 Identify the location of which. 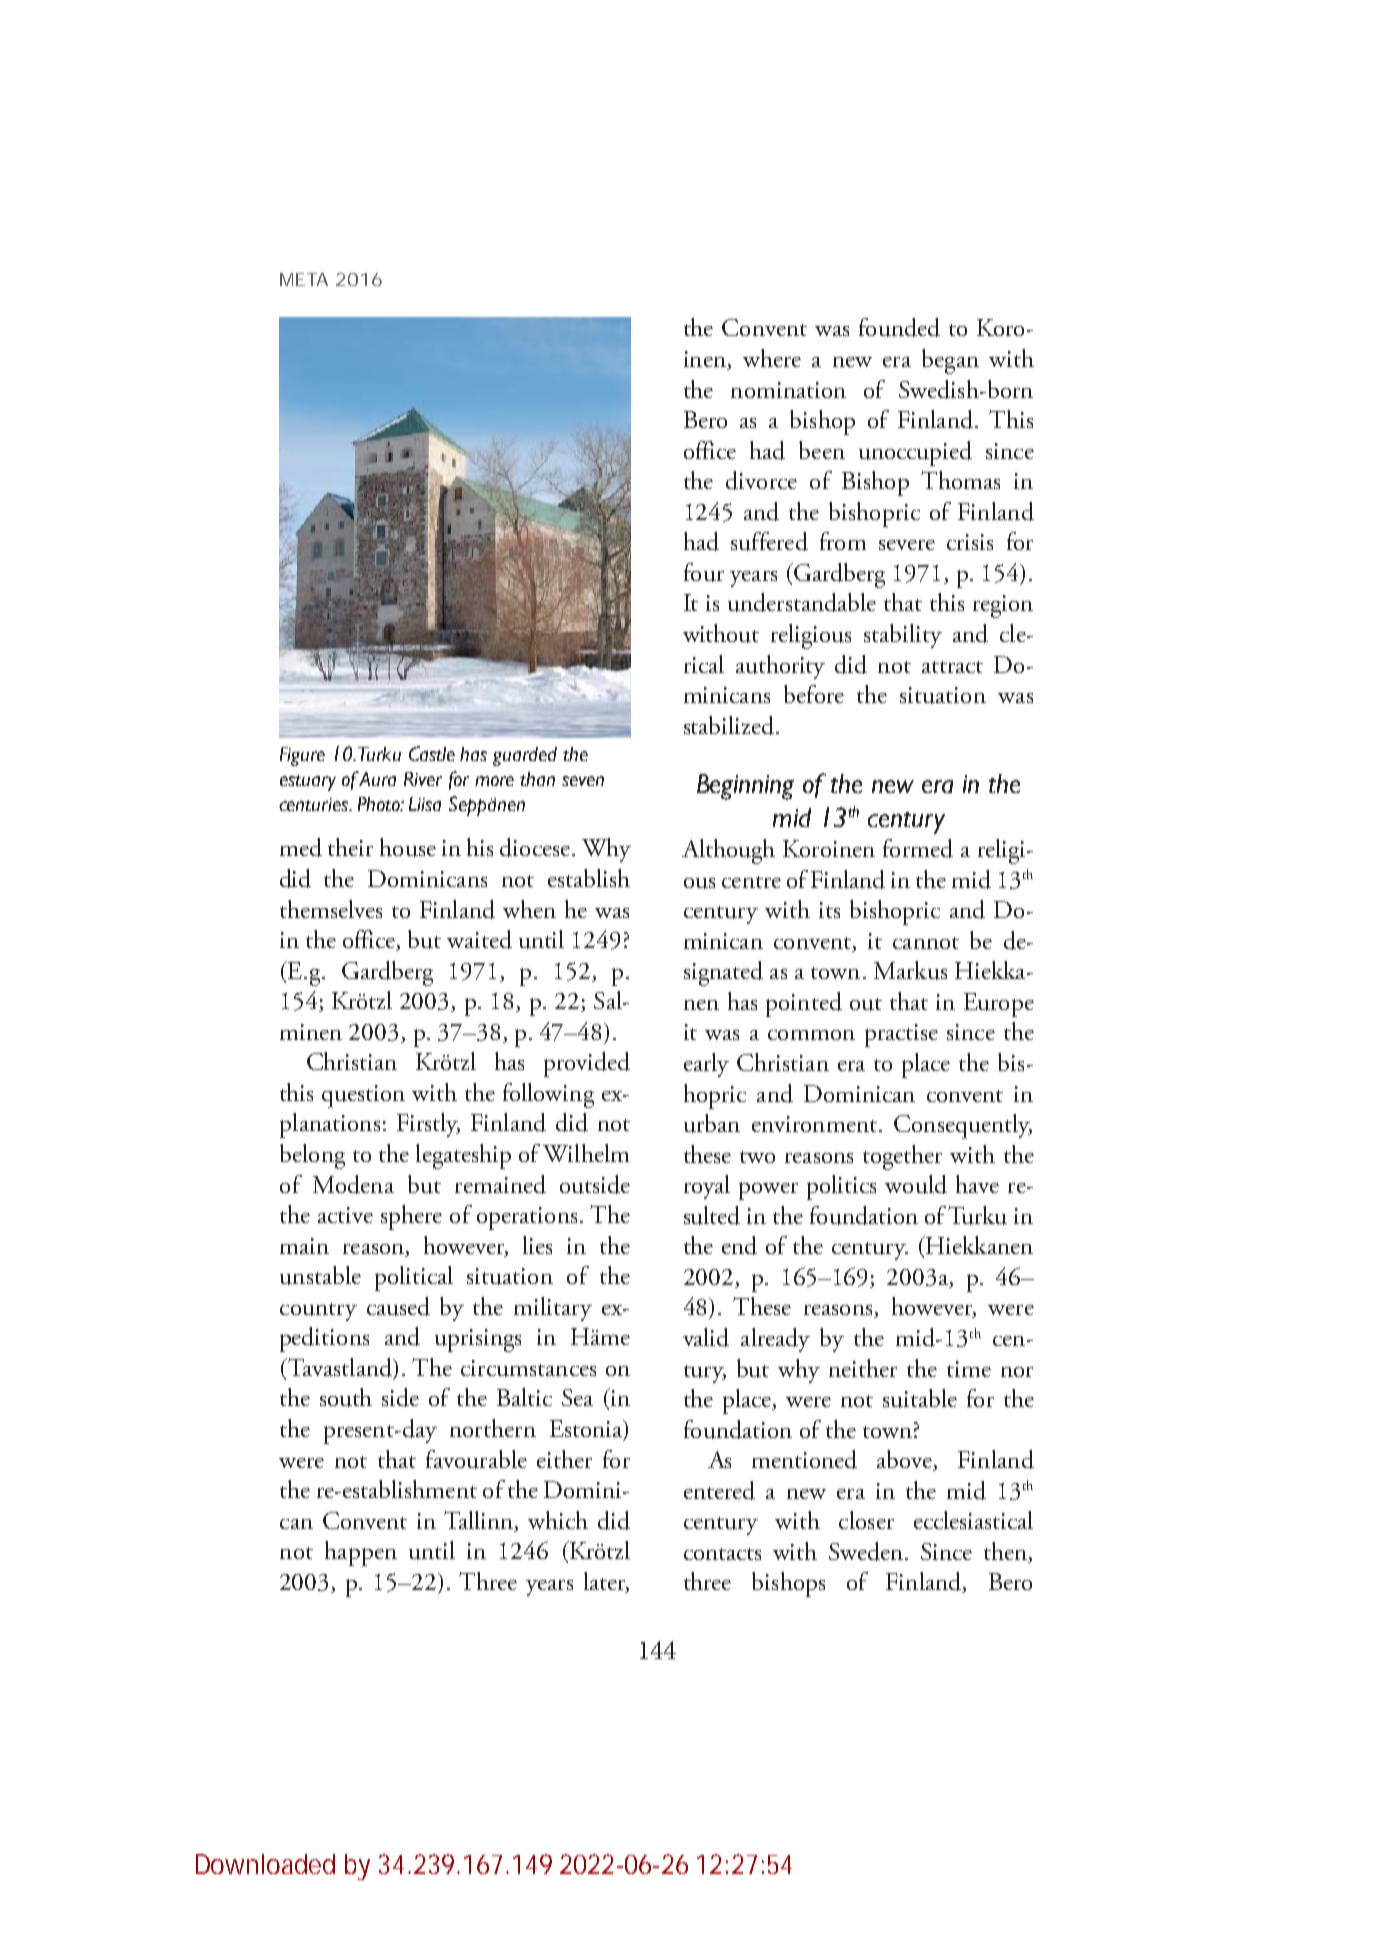
(558, 1520).
